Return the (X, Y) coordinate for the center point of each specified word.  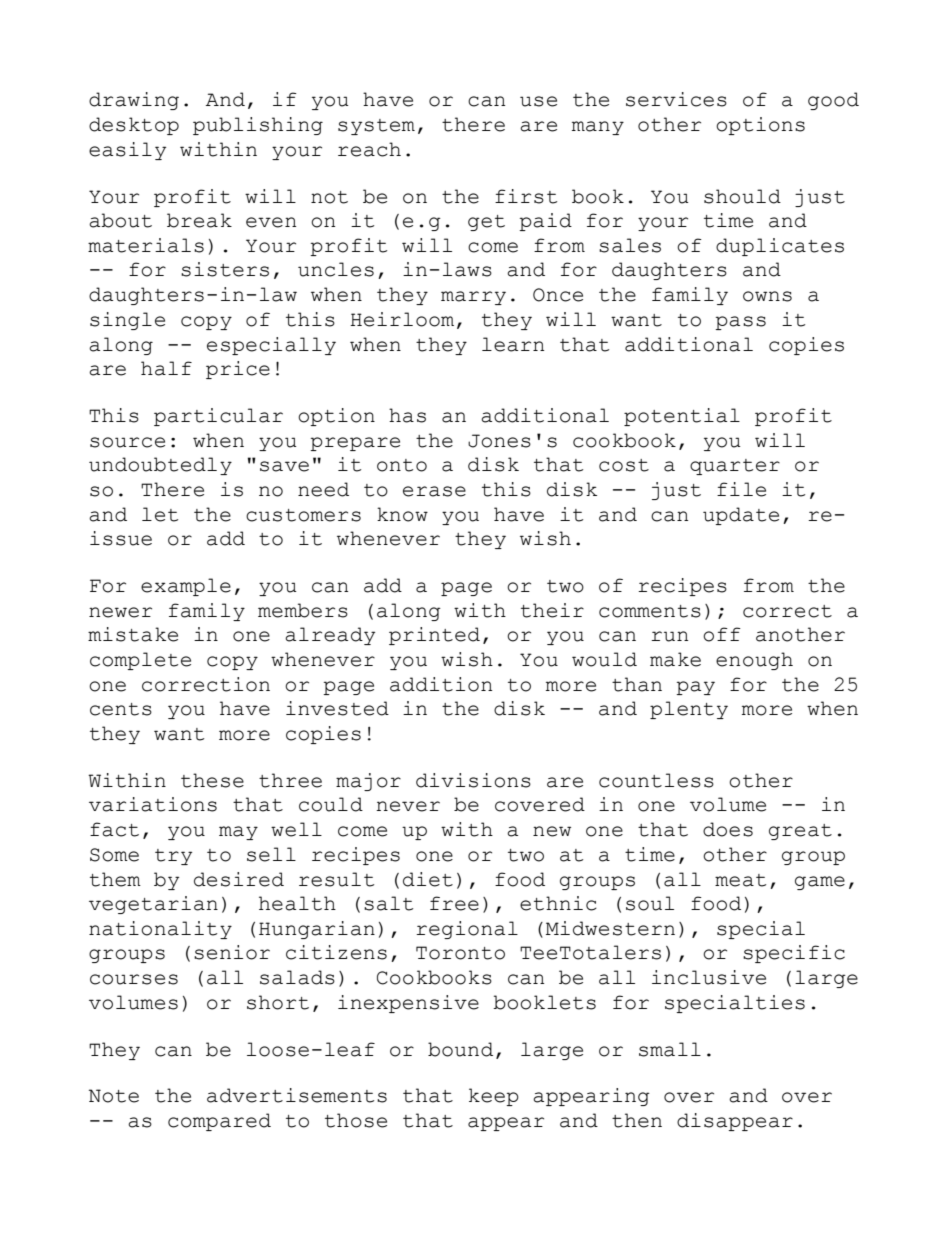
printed (434, 636)
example (186, 587)
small (670, 1049)
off (722, 634)
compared (219, 1122)
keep (494, 1097)
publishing (258, 126)
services (676, 99)
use (538, 101)
